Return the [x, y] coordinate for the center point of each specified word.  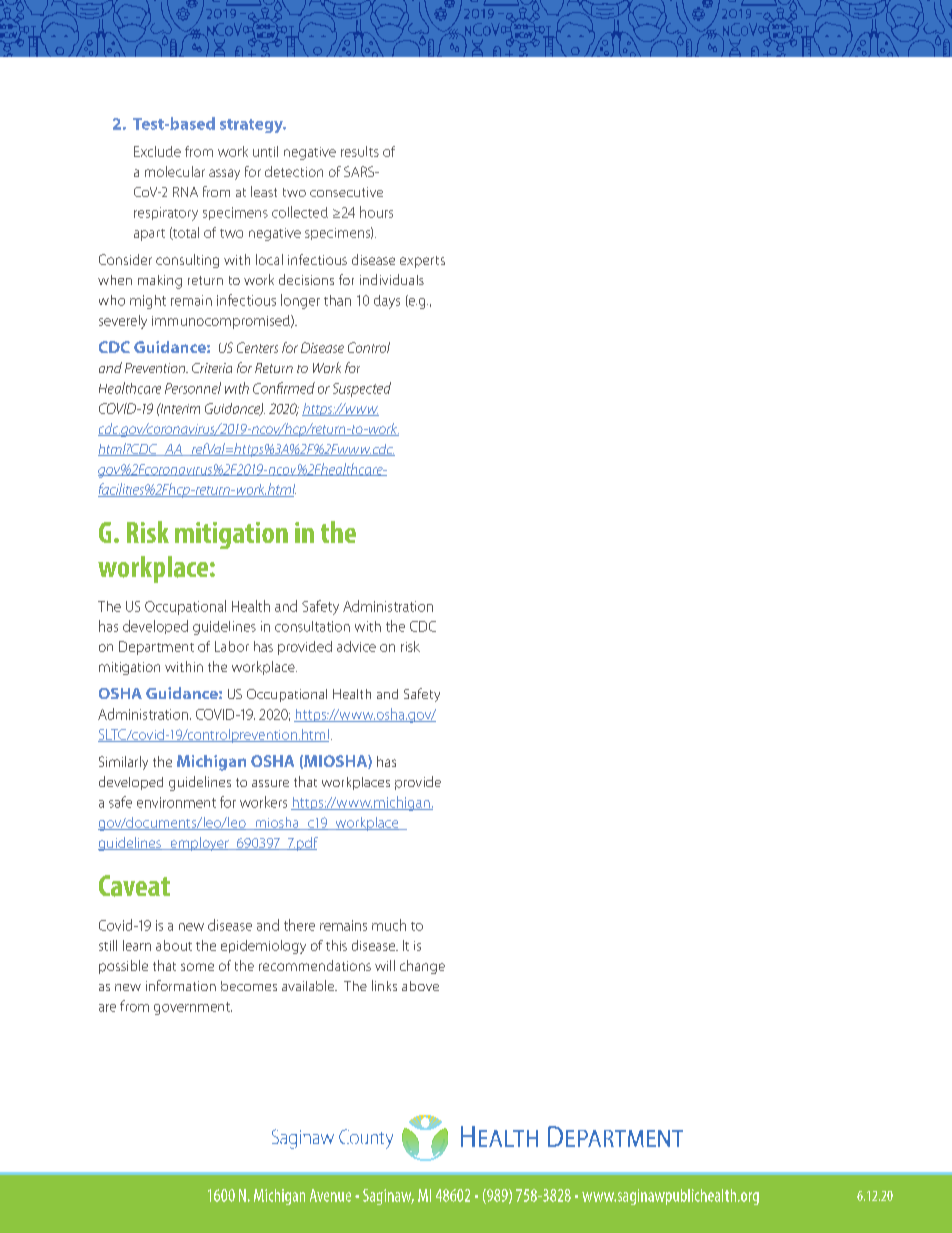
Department [156, 648]
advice [356, 646]
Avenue [330, 1195]
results [360, 151]
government [193, 1008]
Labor [232, 646]
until [265, 151]
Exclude [157, 151]
